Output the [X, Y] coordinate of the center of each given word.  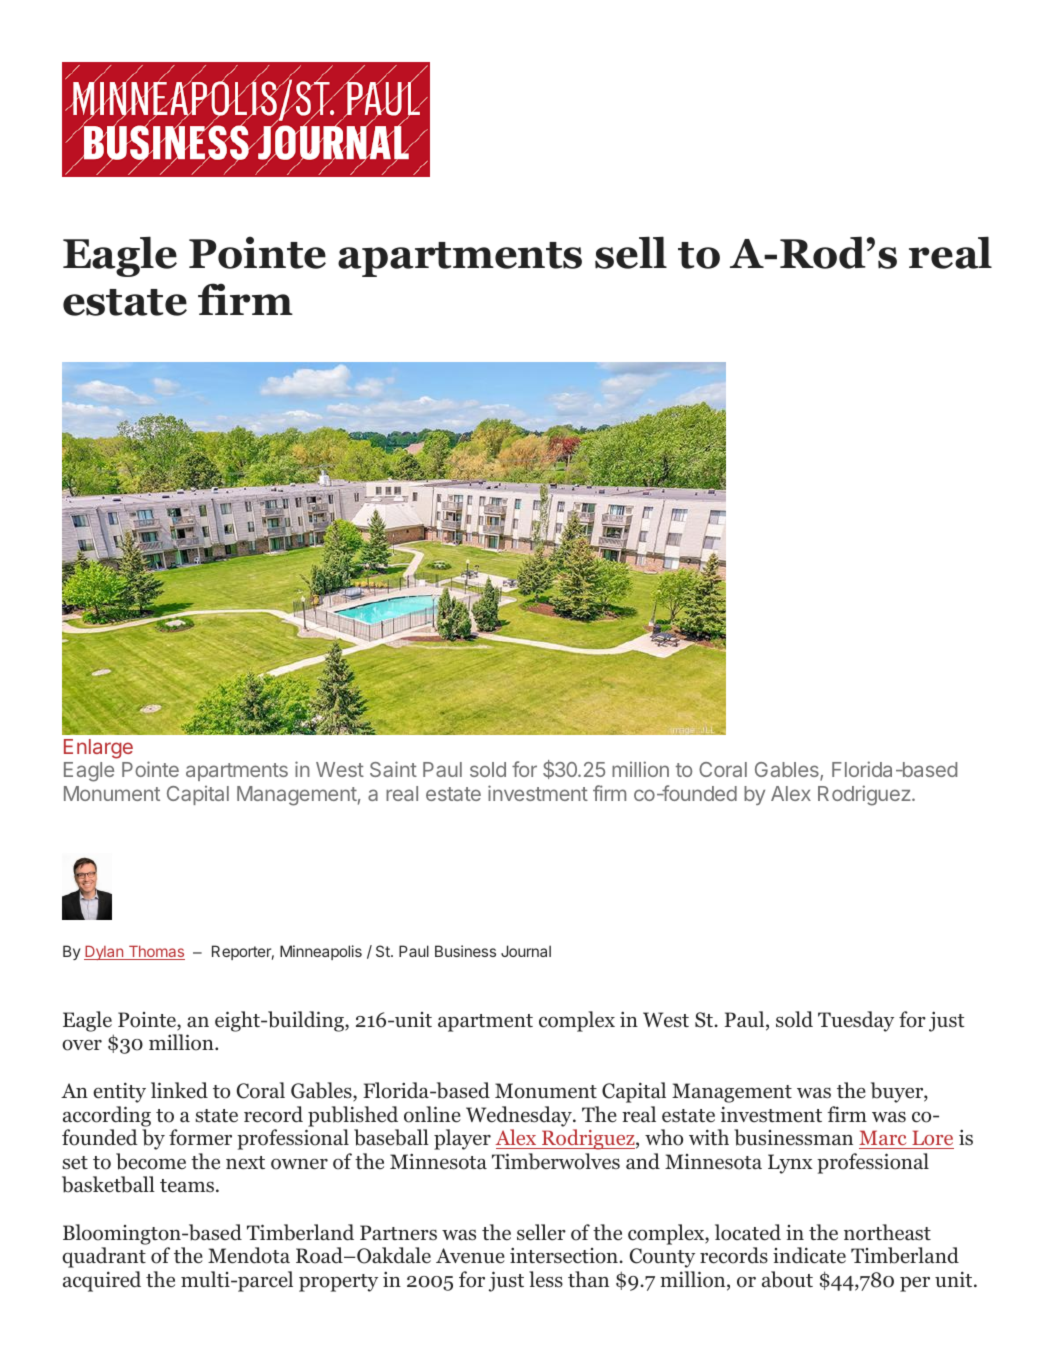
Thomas [155, 953]
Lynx [790, 1164]
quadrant [104, 1257]
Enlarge [98, 749]
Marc [882, 1137]
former [200, 1137]
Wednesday [520, 1116]
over [82, 1045]
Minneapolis [321, 952]
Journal [526, 951]
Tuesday [856, 1021]
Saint [393, 769]
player [462, 1139]
